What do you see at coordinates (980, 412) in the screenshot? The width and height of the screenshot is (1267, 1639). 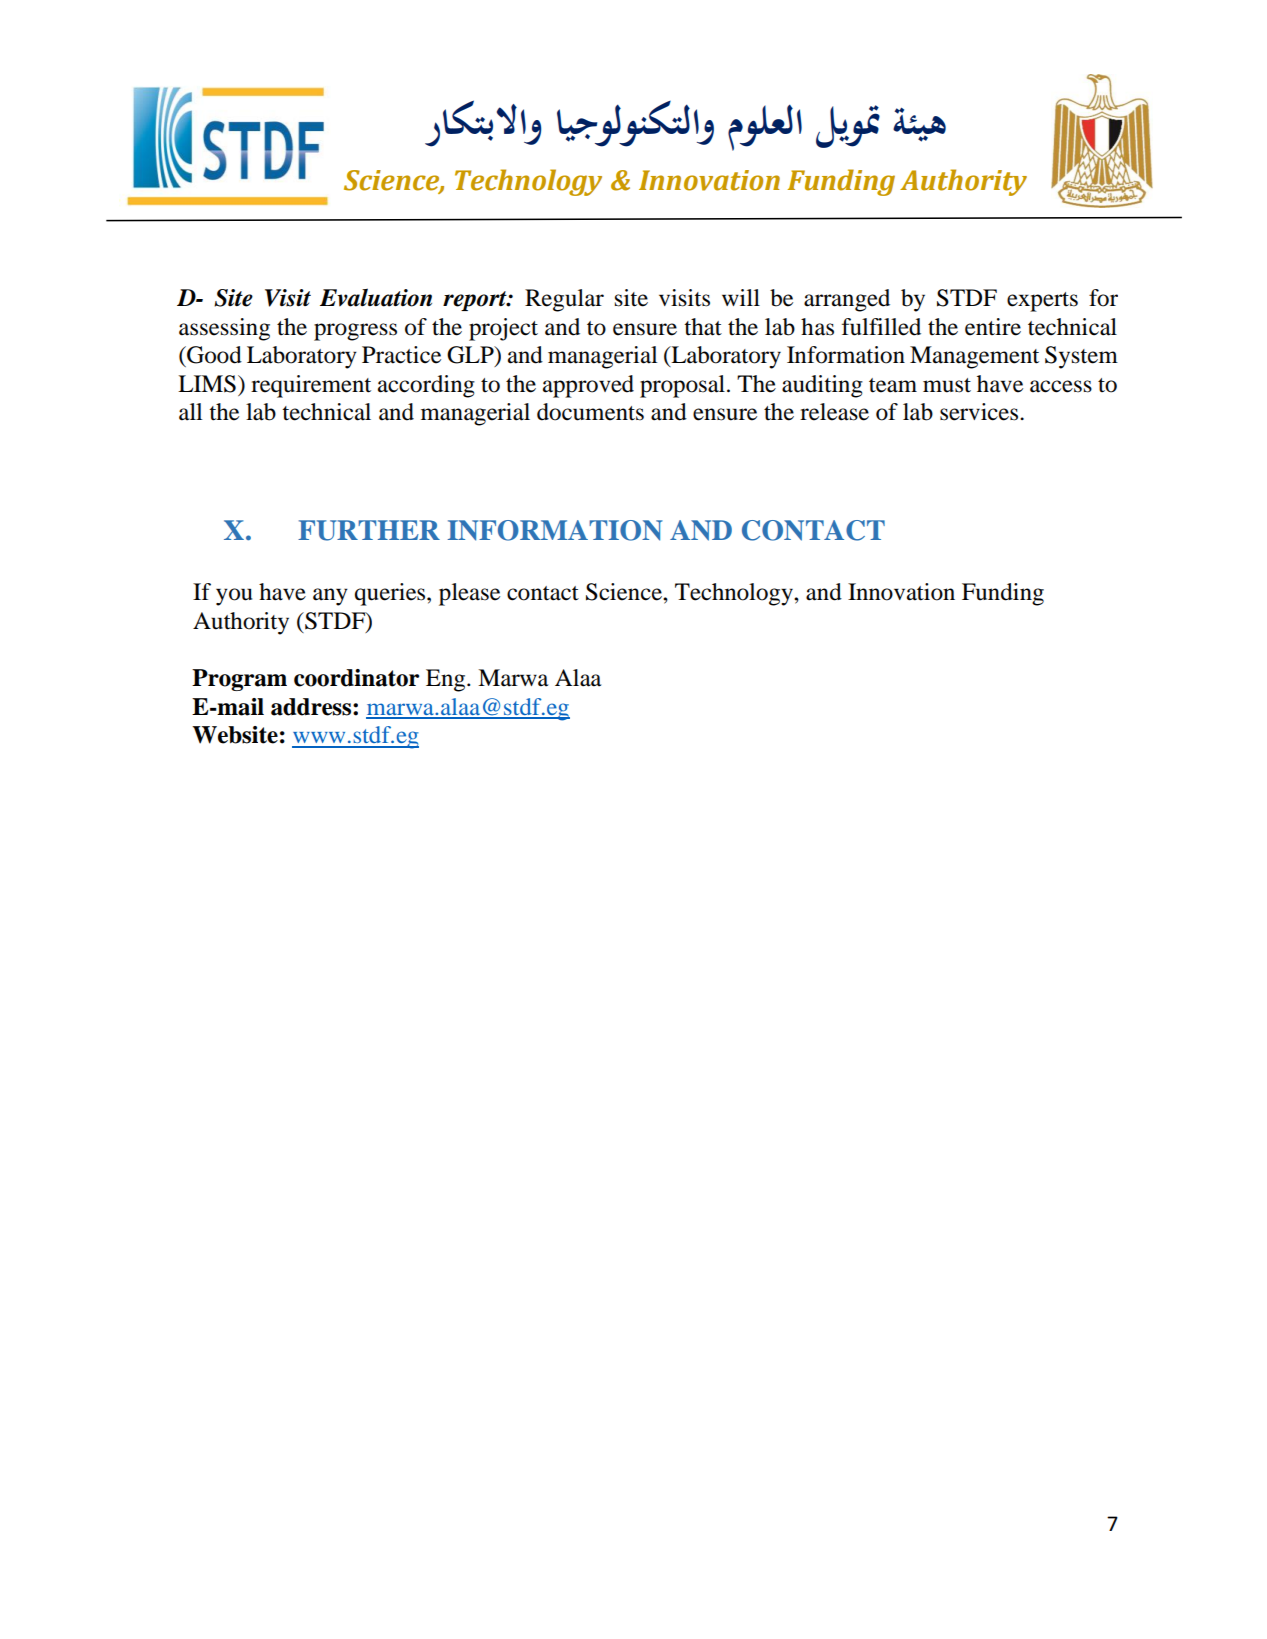 I see `services` at bounding box center [980, 412].
